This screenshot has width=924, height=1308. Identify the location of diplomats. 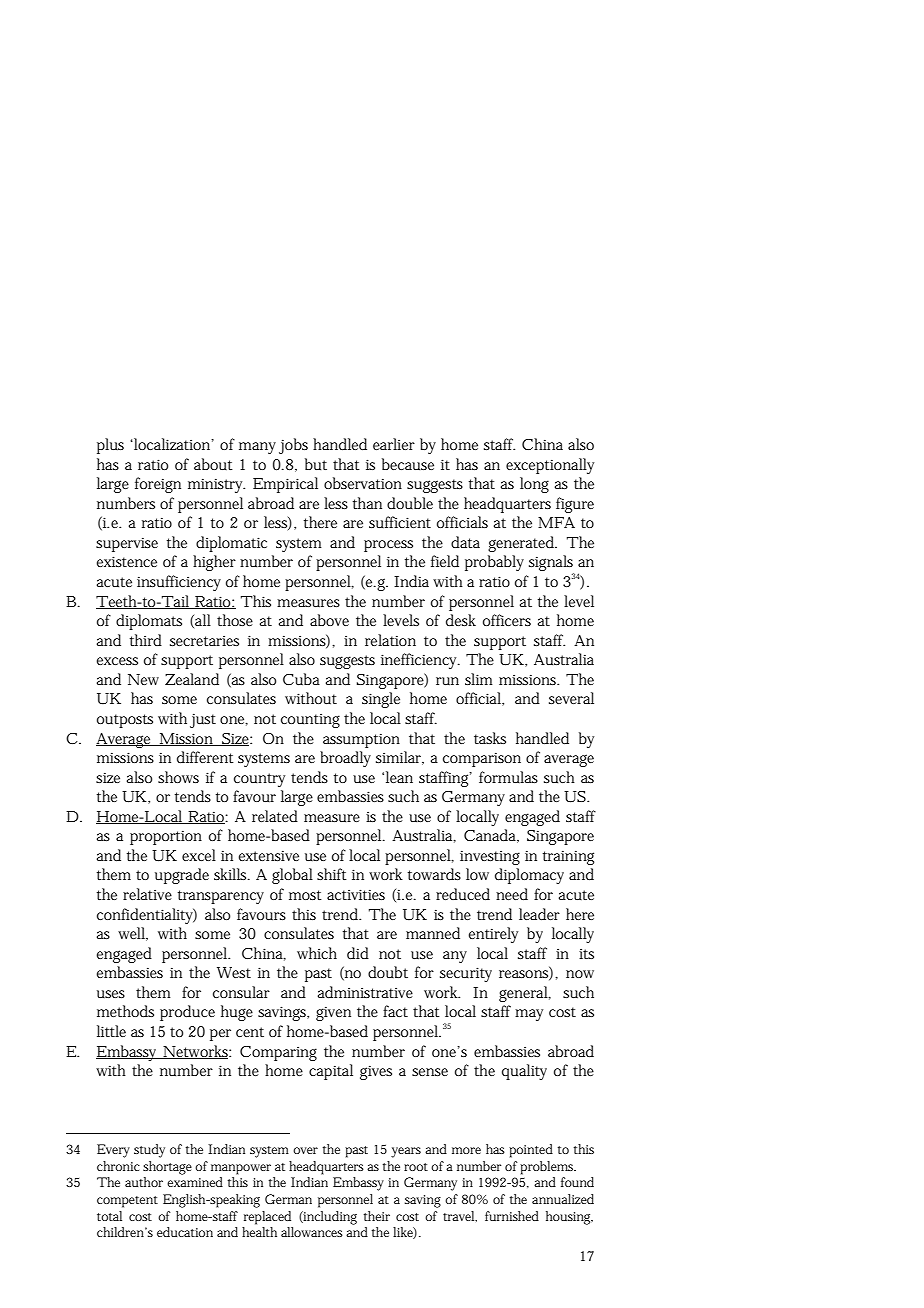
(149, 622).
